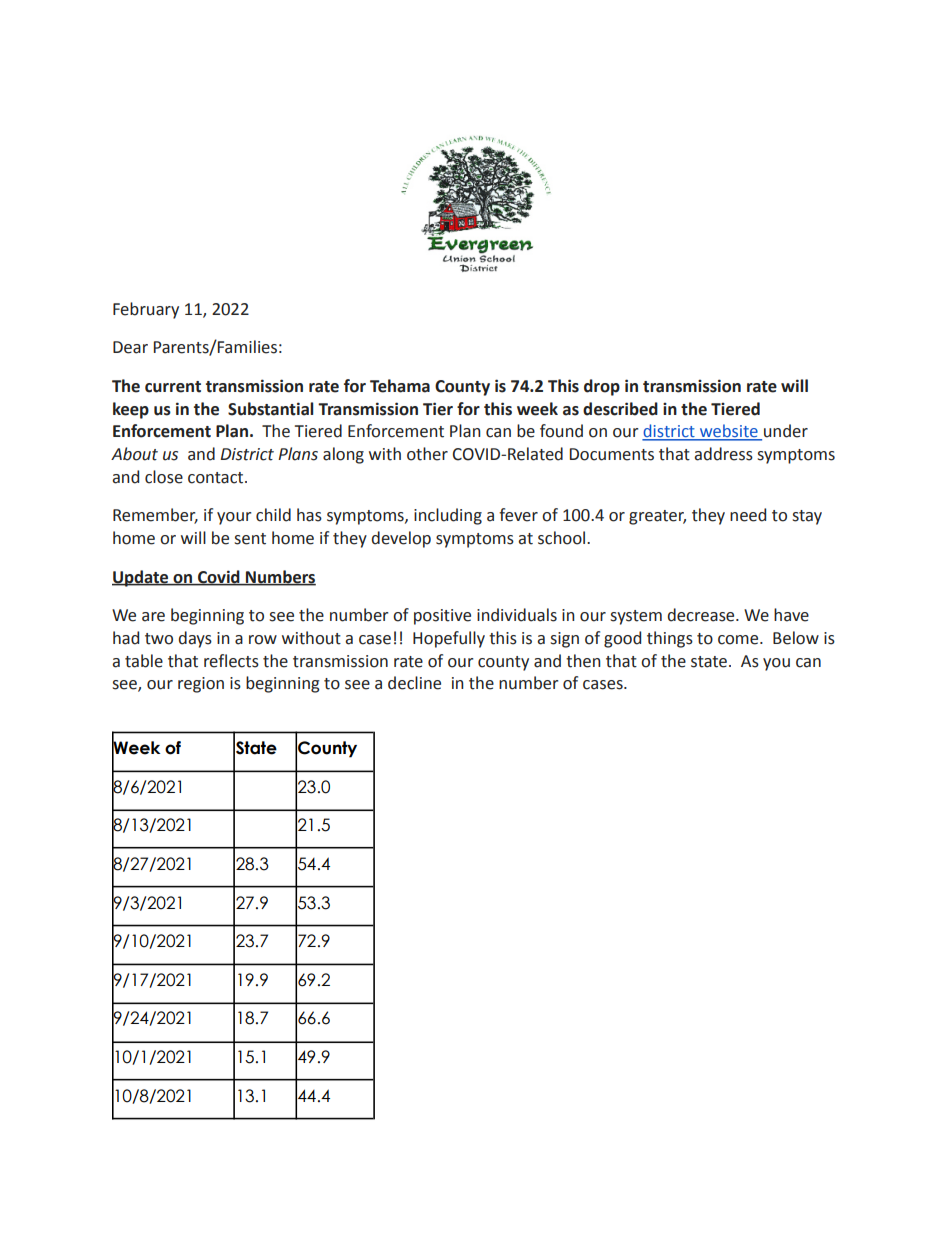  Describe the element at coordinates (602, 387) in the page. I see `drop` at that location.
